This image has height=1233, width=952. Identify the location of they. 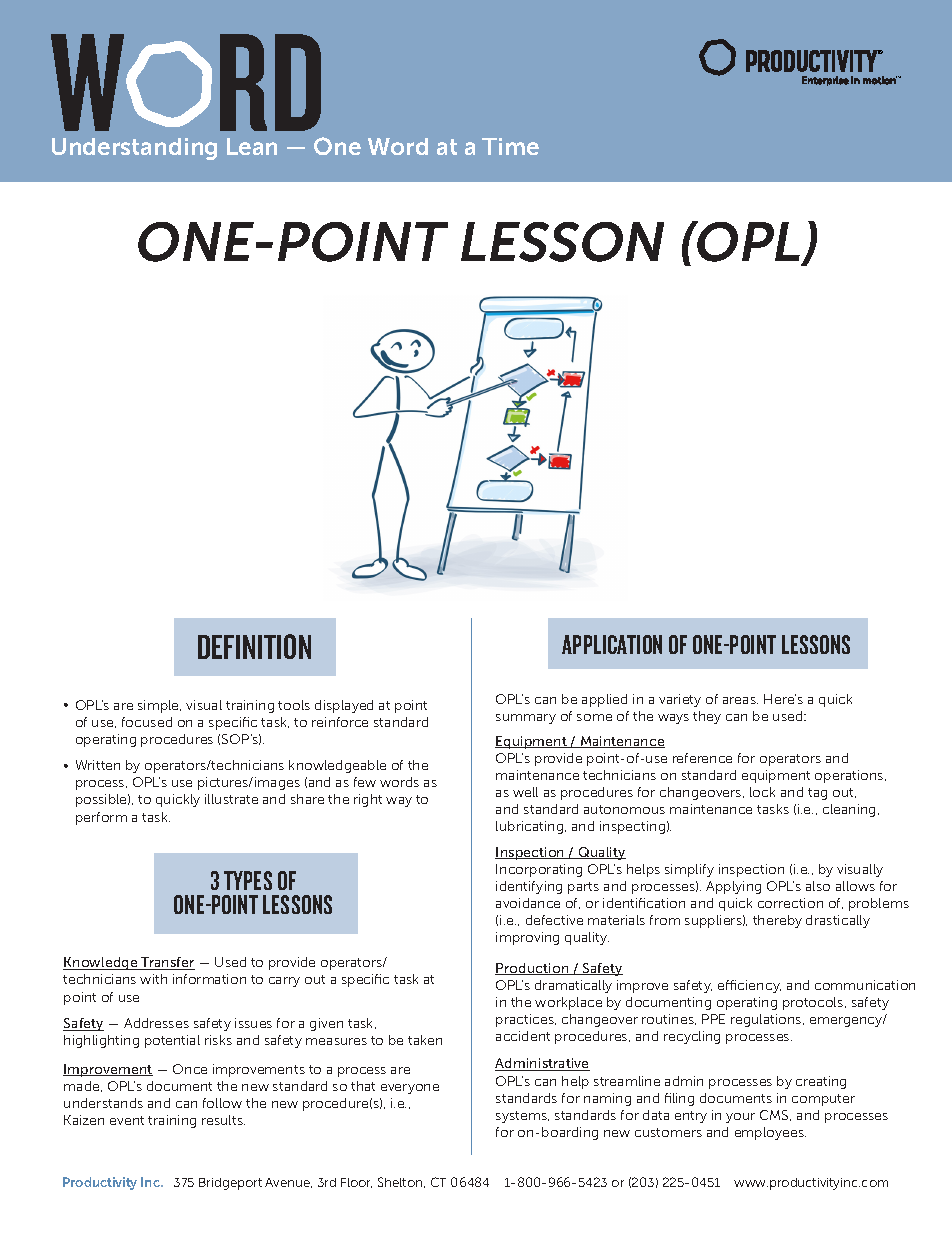
(707, 717).
